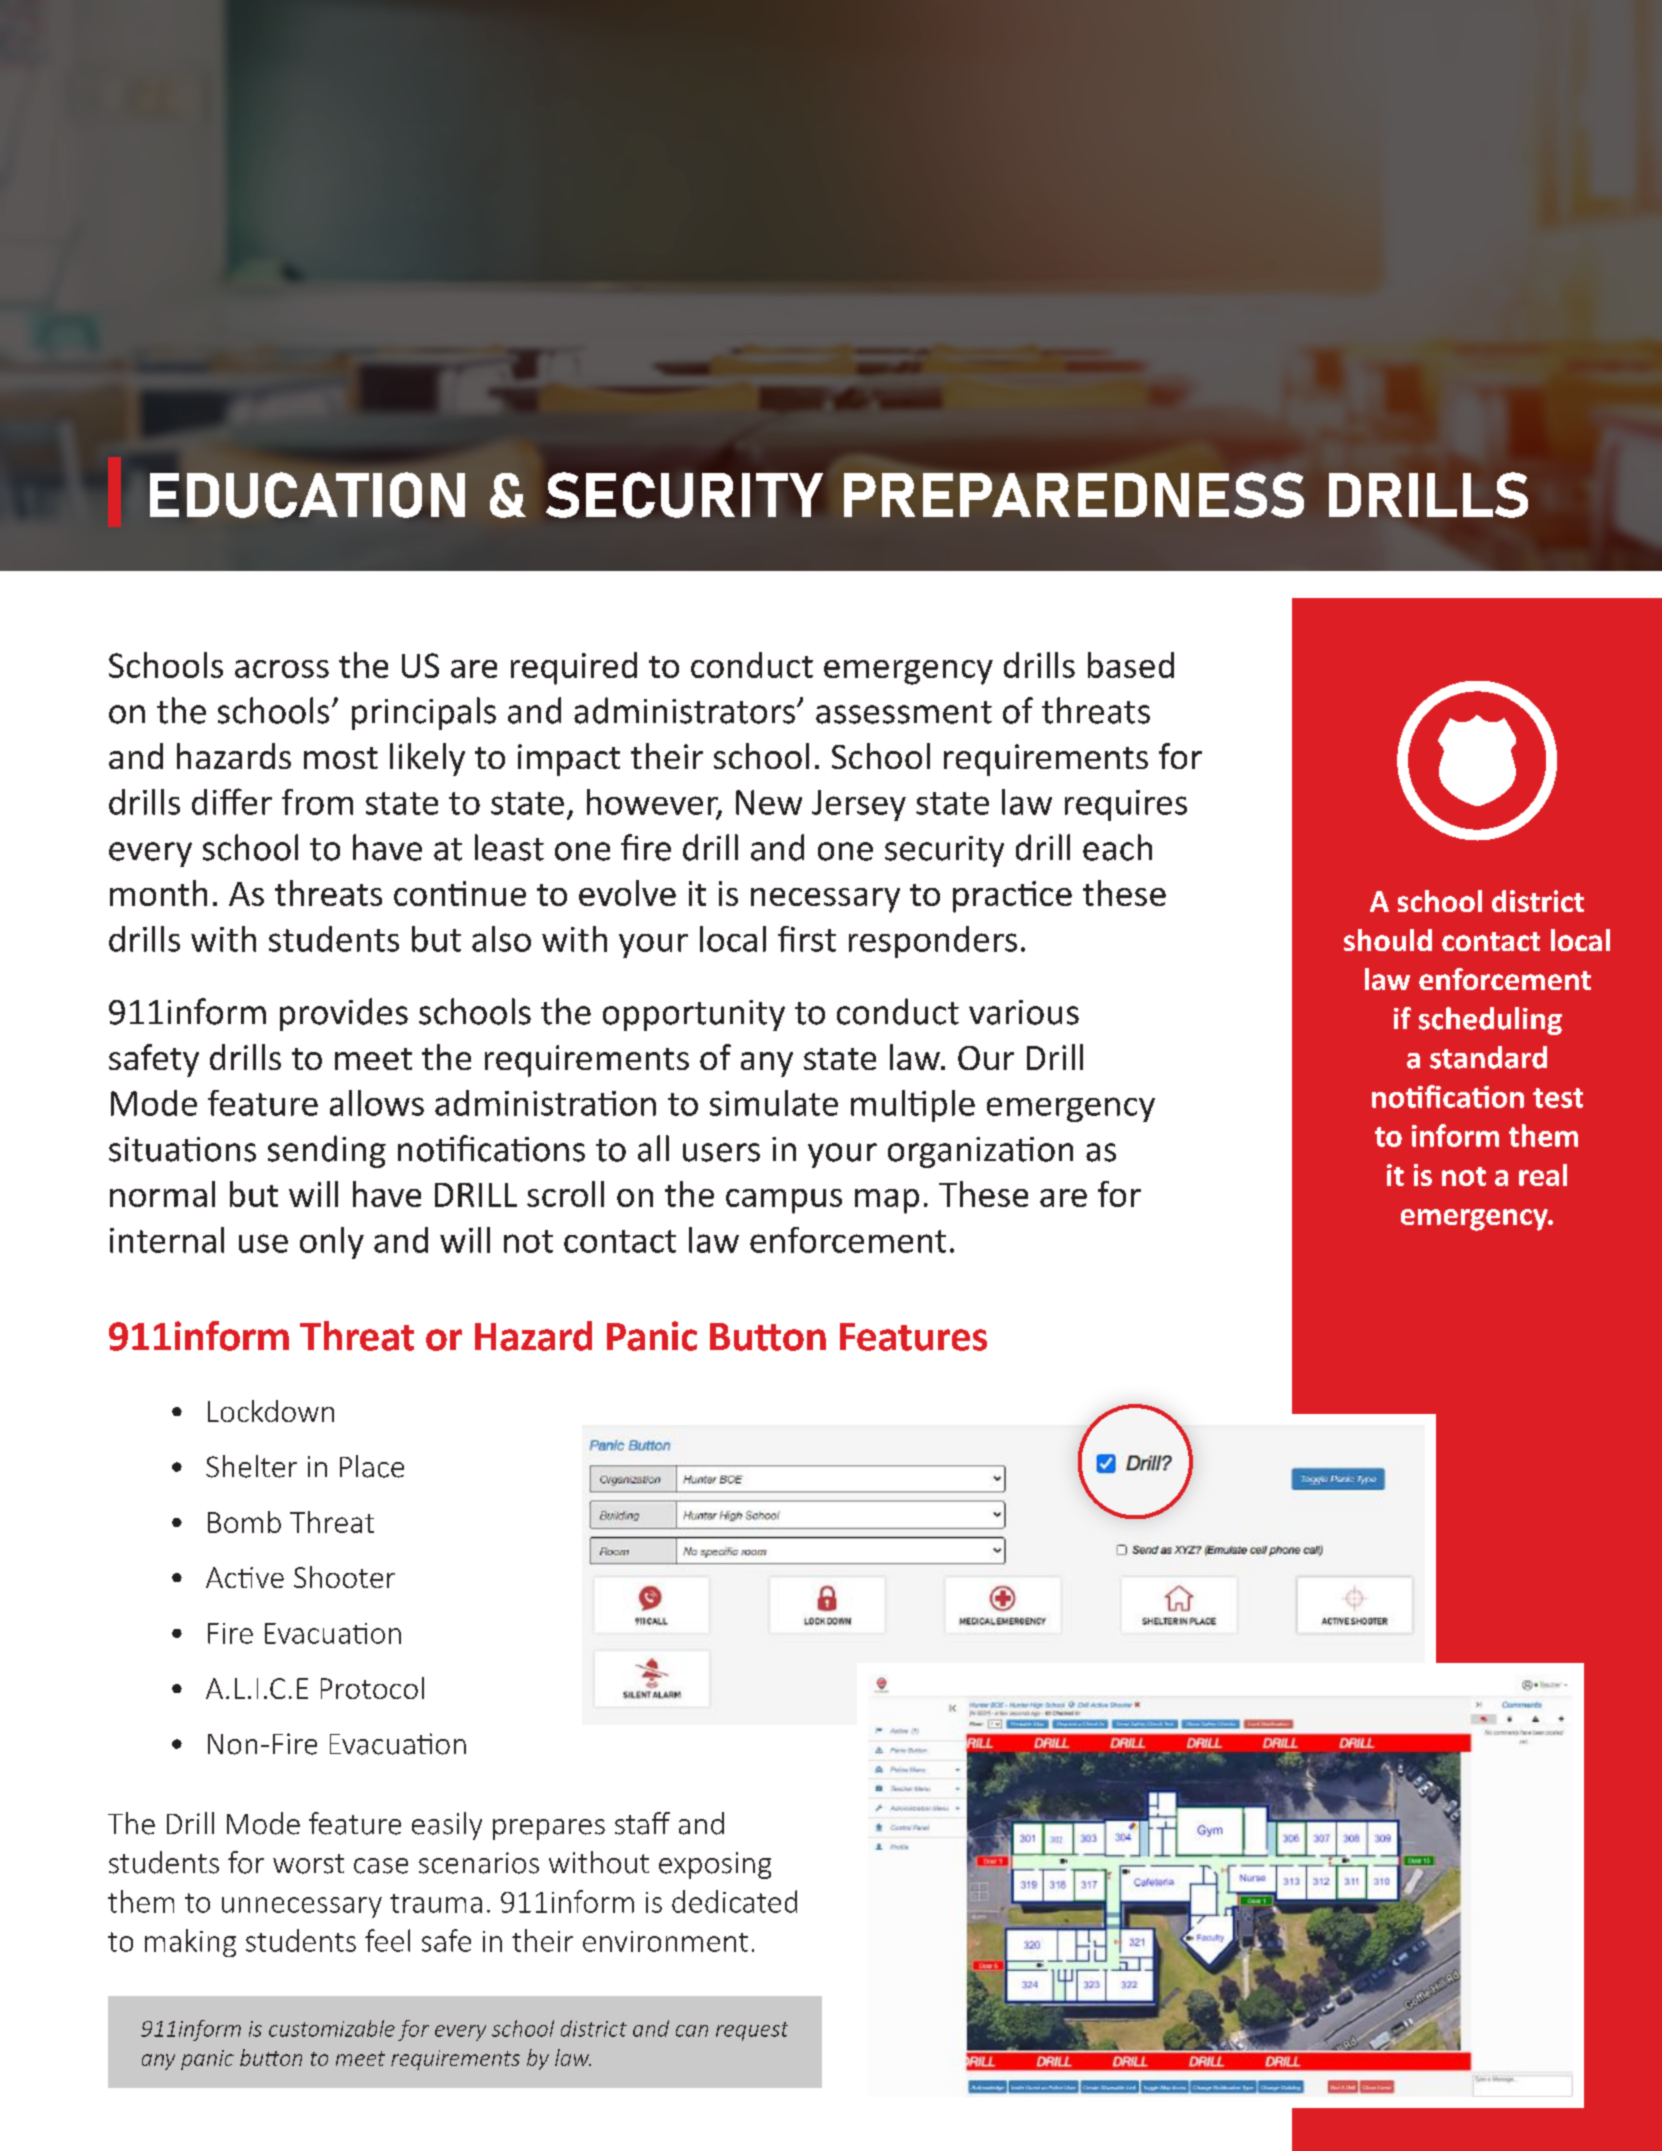  What do you see at coordinates (1074, 495) in the page?
I see `PREPAREDNESS` at bounding box center [1074, 495].
